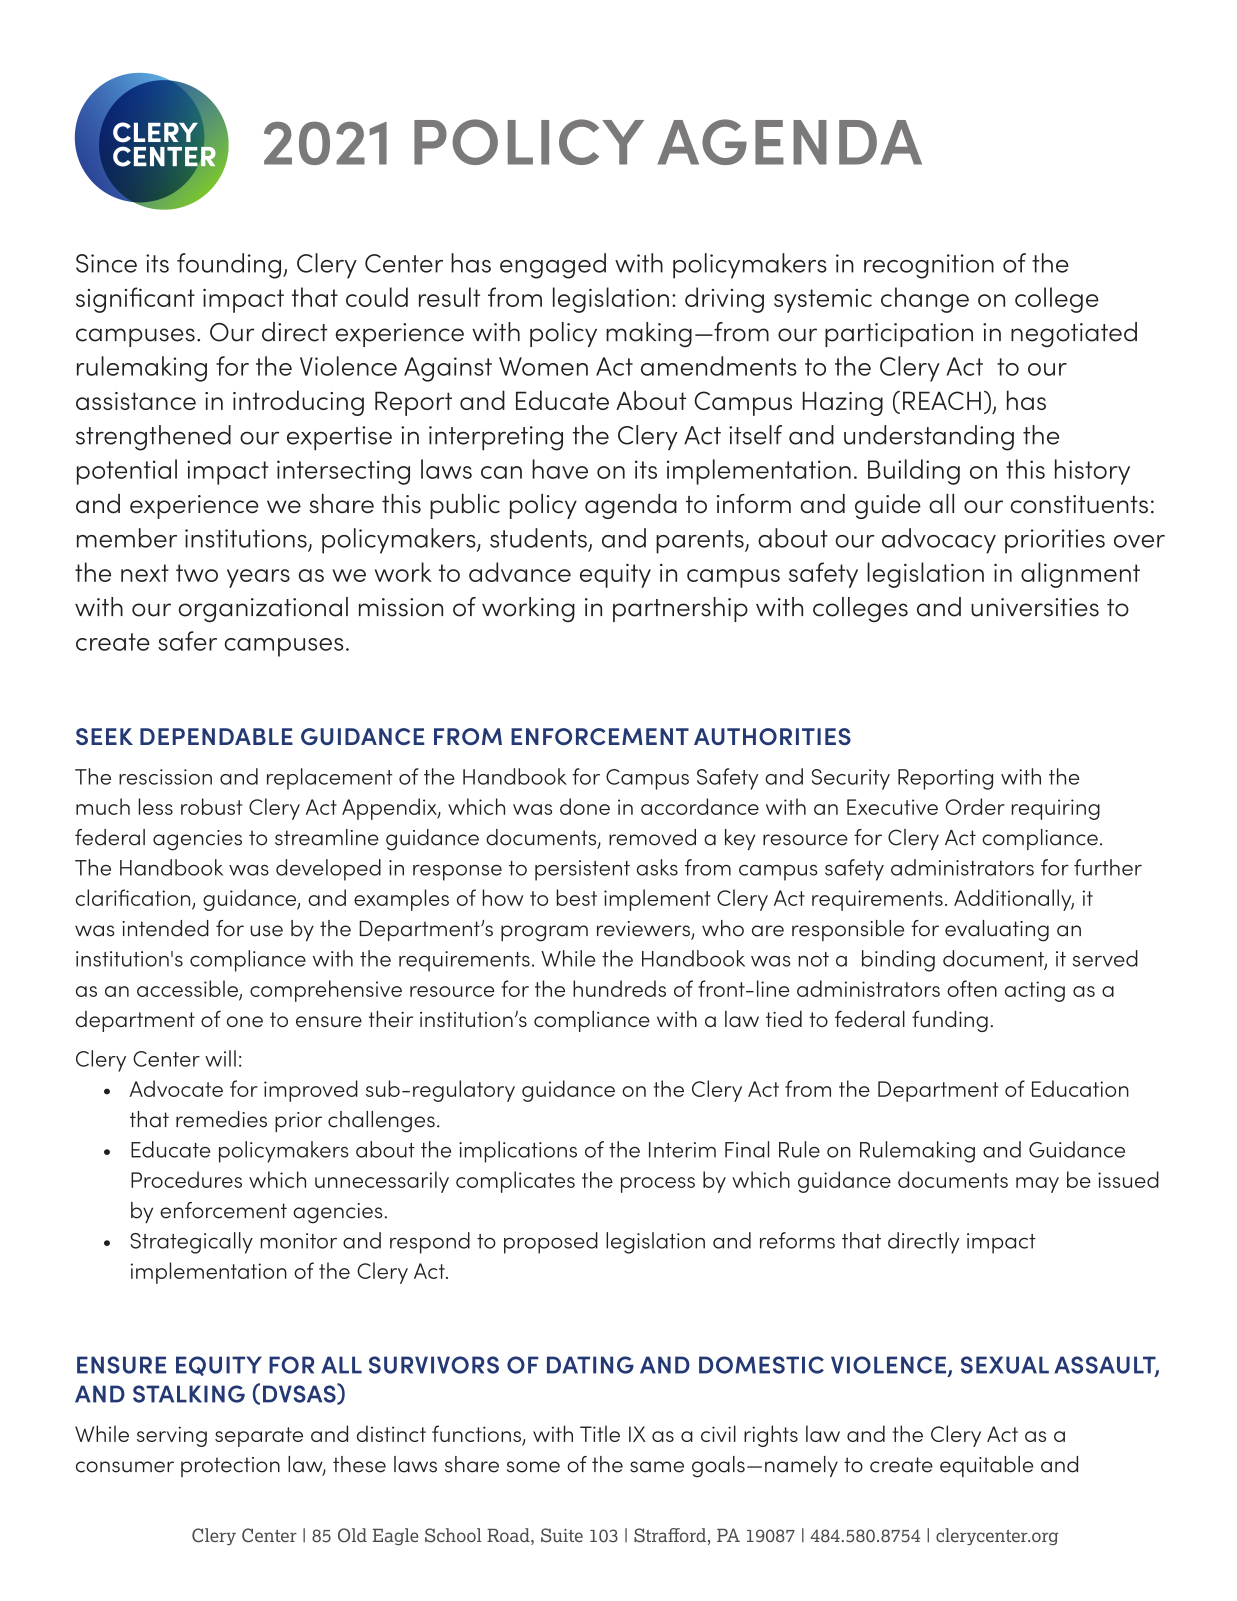  What do you see at coordinates (986, 1466) in the screenshot?
I see `equitable` at bounding box center [986, 1466].
